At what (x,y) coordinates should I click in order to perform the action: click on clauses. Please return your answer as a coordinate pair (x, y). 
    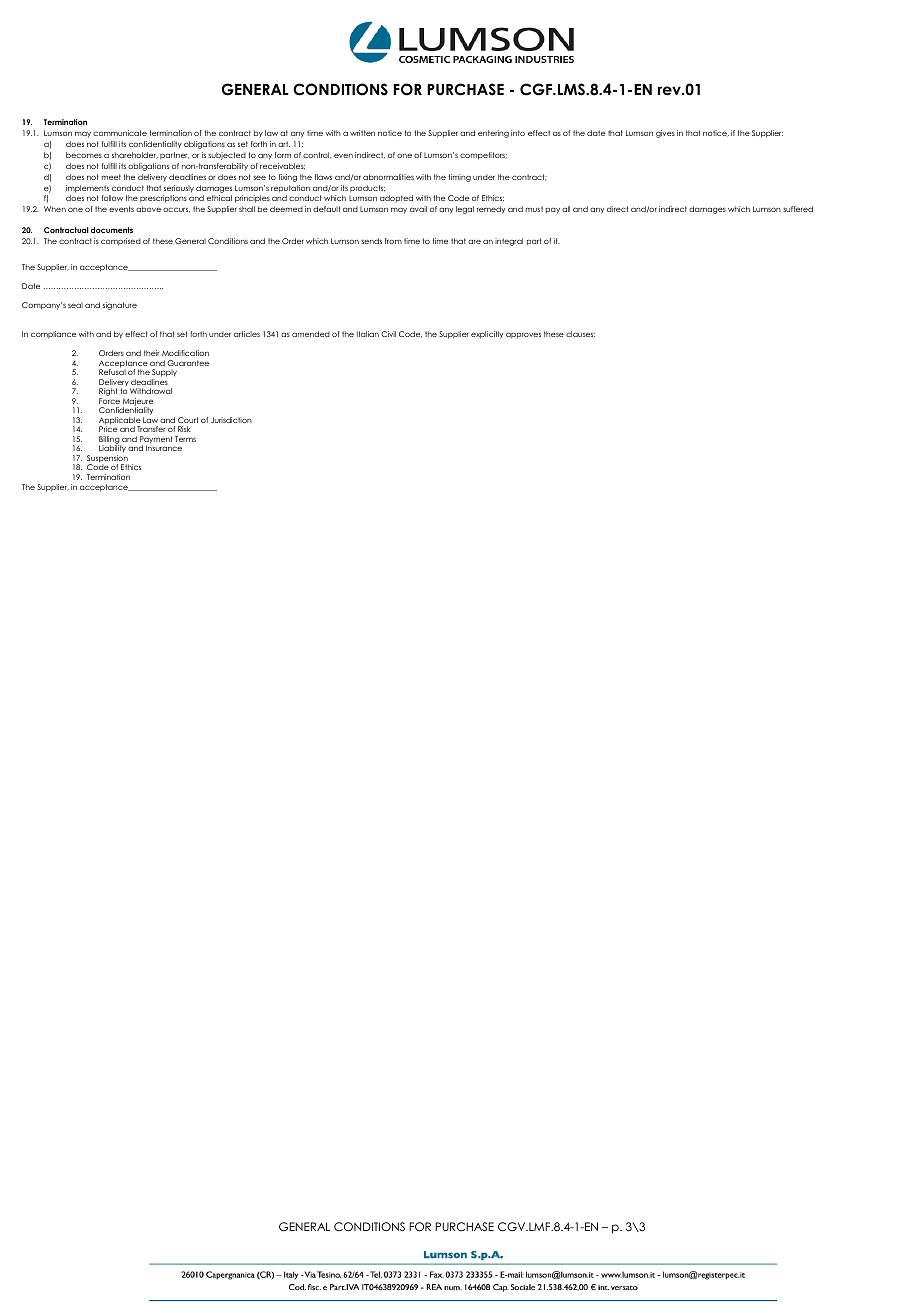
    Looking at the image, I should click on (580, 334).
